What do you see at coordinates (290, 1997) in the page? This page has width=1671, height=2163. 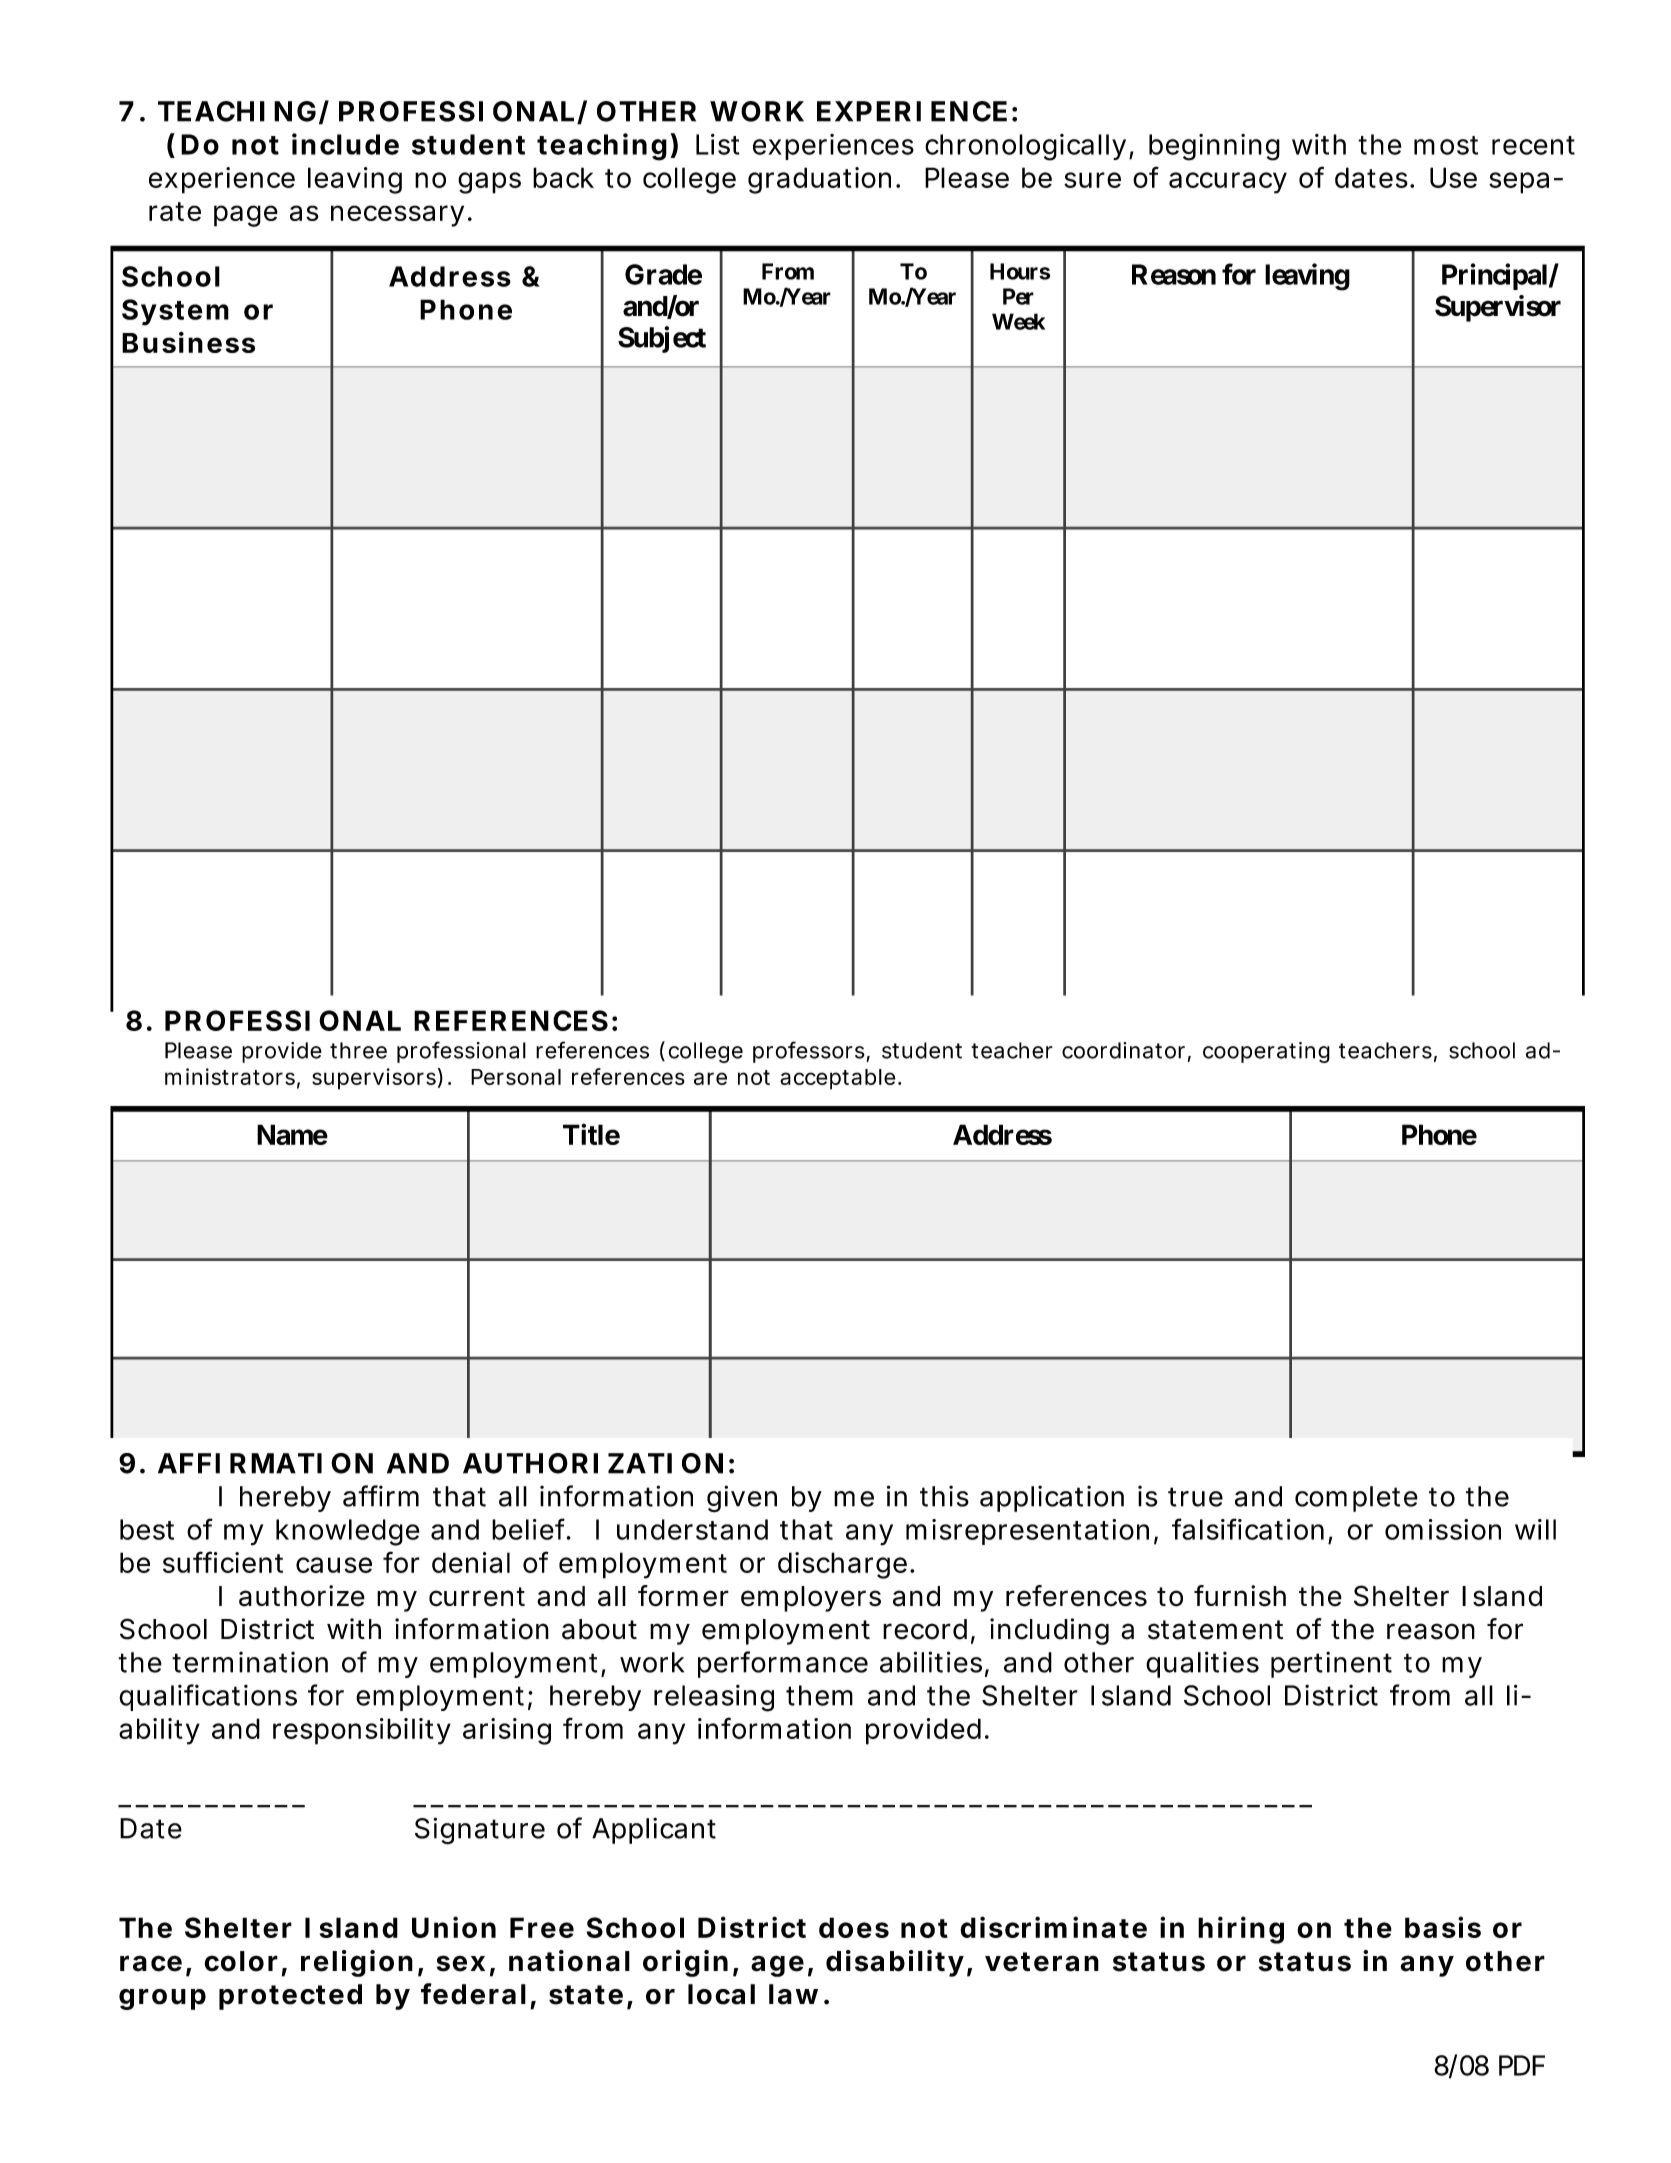 I see `protected` at bounding box center [290, 1997].
